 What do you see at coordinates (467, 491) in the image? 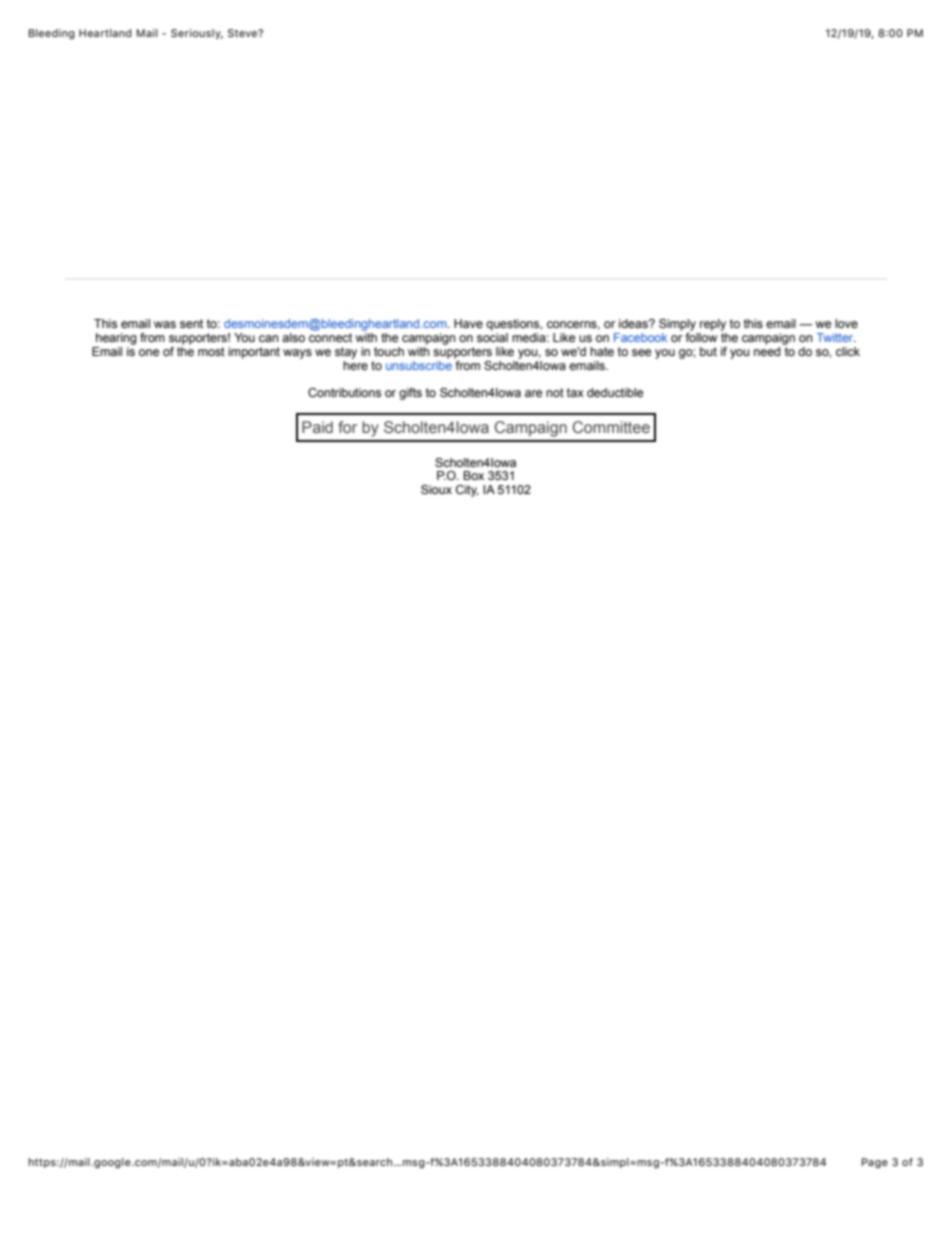
I see `City` at bounding box center [467, 491].
